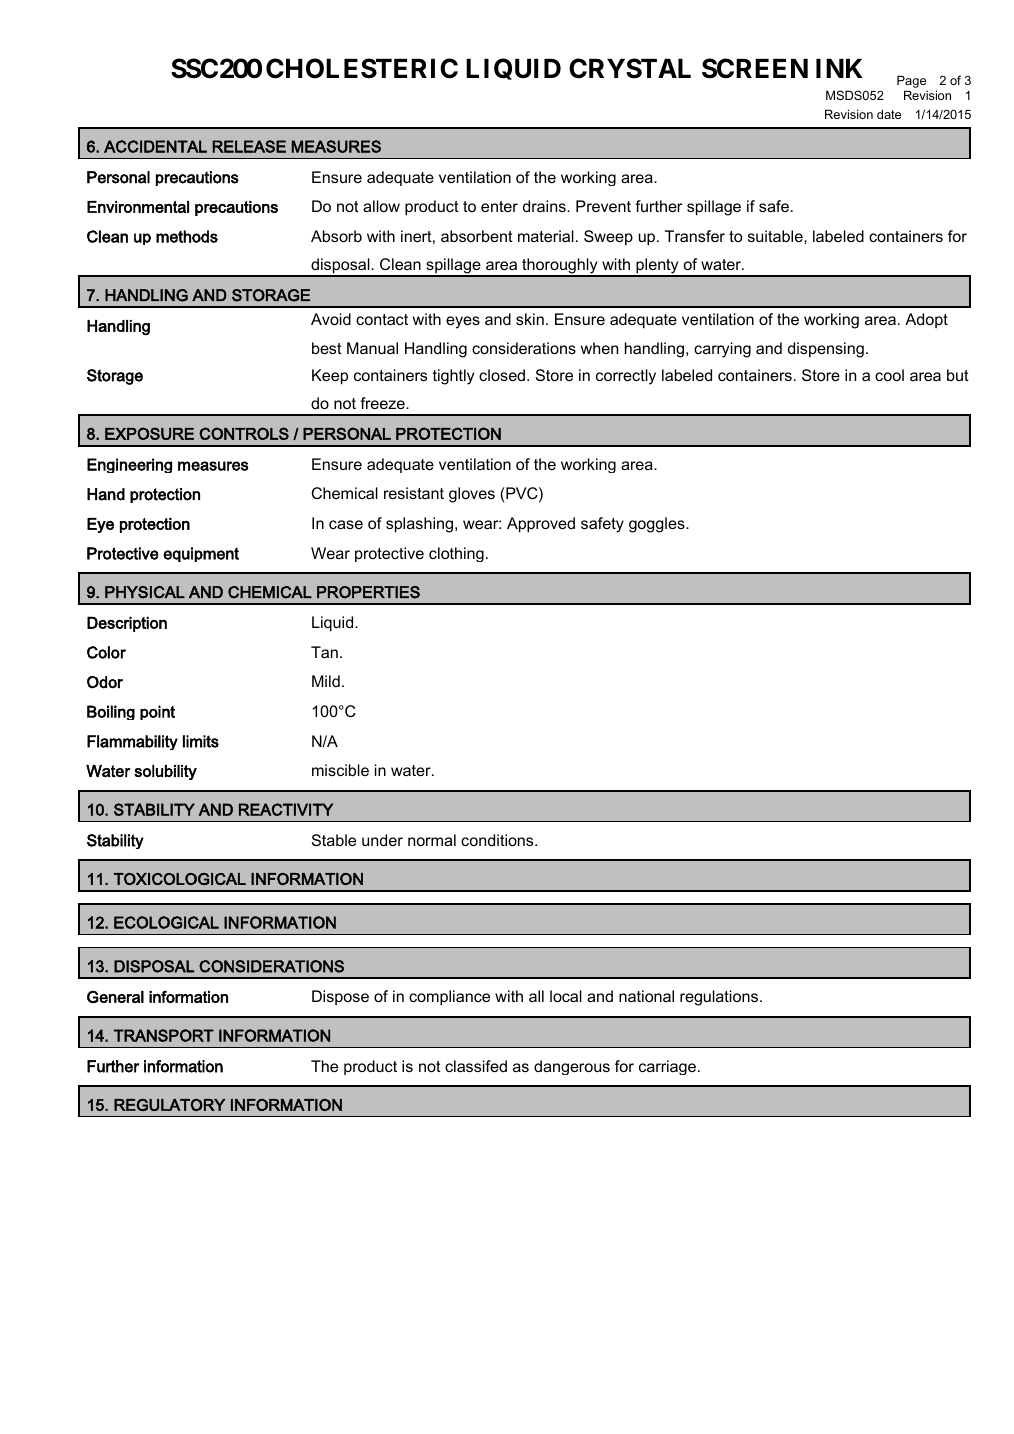  I want to click on dangerous, so click(572, 1067).
